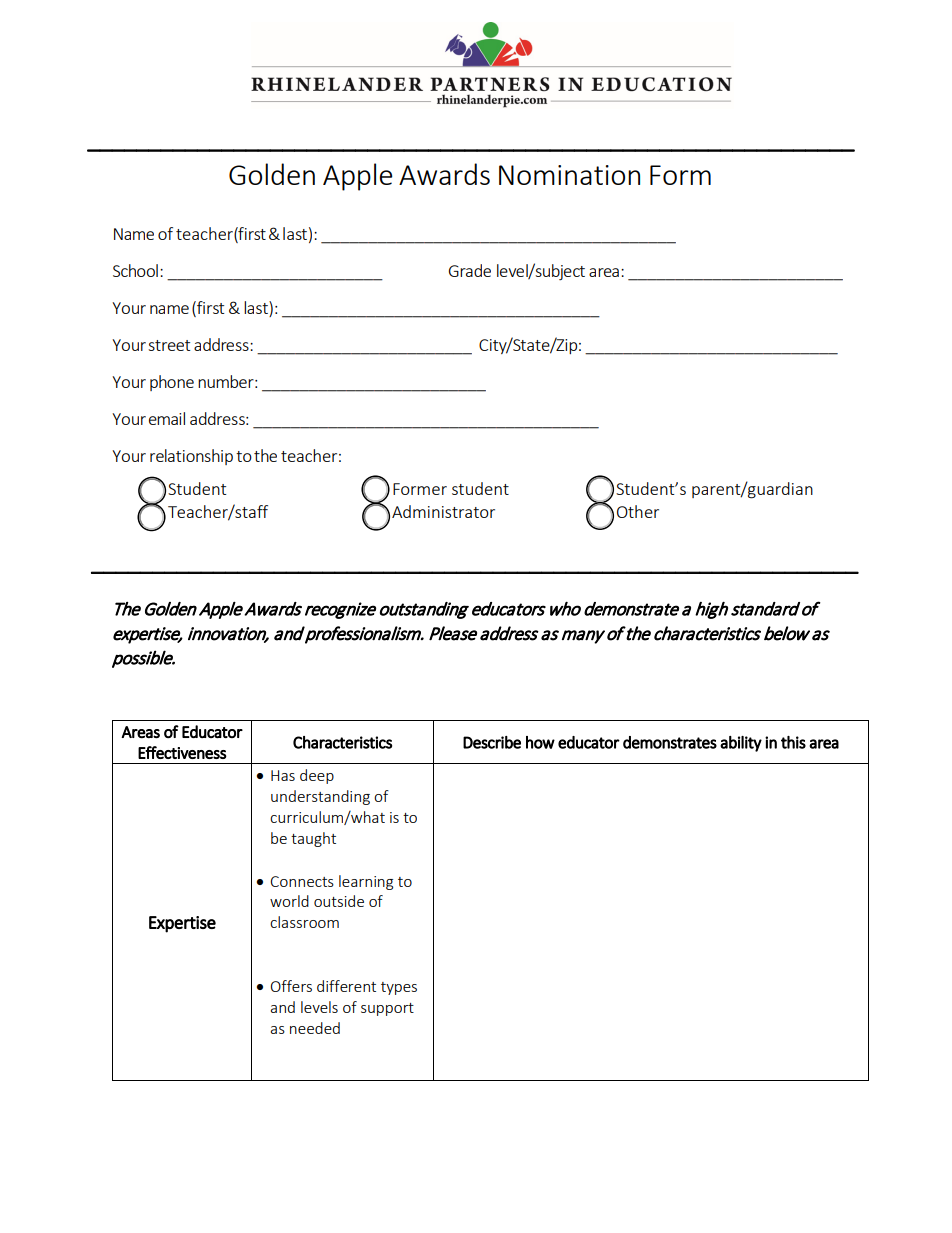 This screenshot has height=1233, width=952. Describe the element at coordinates (191, 457) in the screenshot. I see `relationship` at that location.
